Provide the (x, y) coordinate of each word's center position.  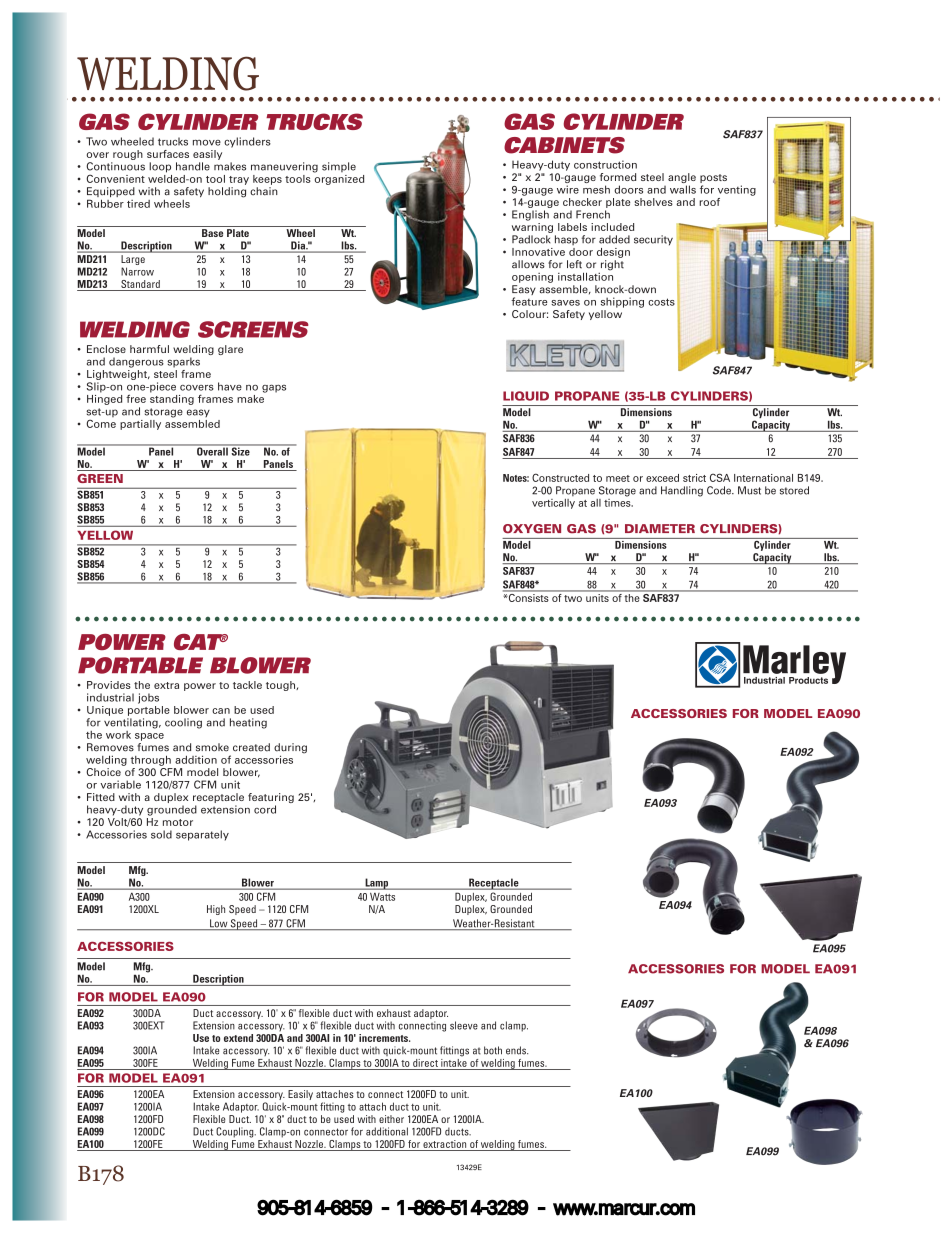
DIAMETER (660, 528)
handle (193, 166)
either (391, 1119)
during (290, 749)
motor (178, 822)
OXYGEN (532, 529)
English (530, 215)
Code (720, 490)
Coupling (236, 1132)
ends (517, 1050)
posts (713, 180)
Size (240, 450)
